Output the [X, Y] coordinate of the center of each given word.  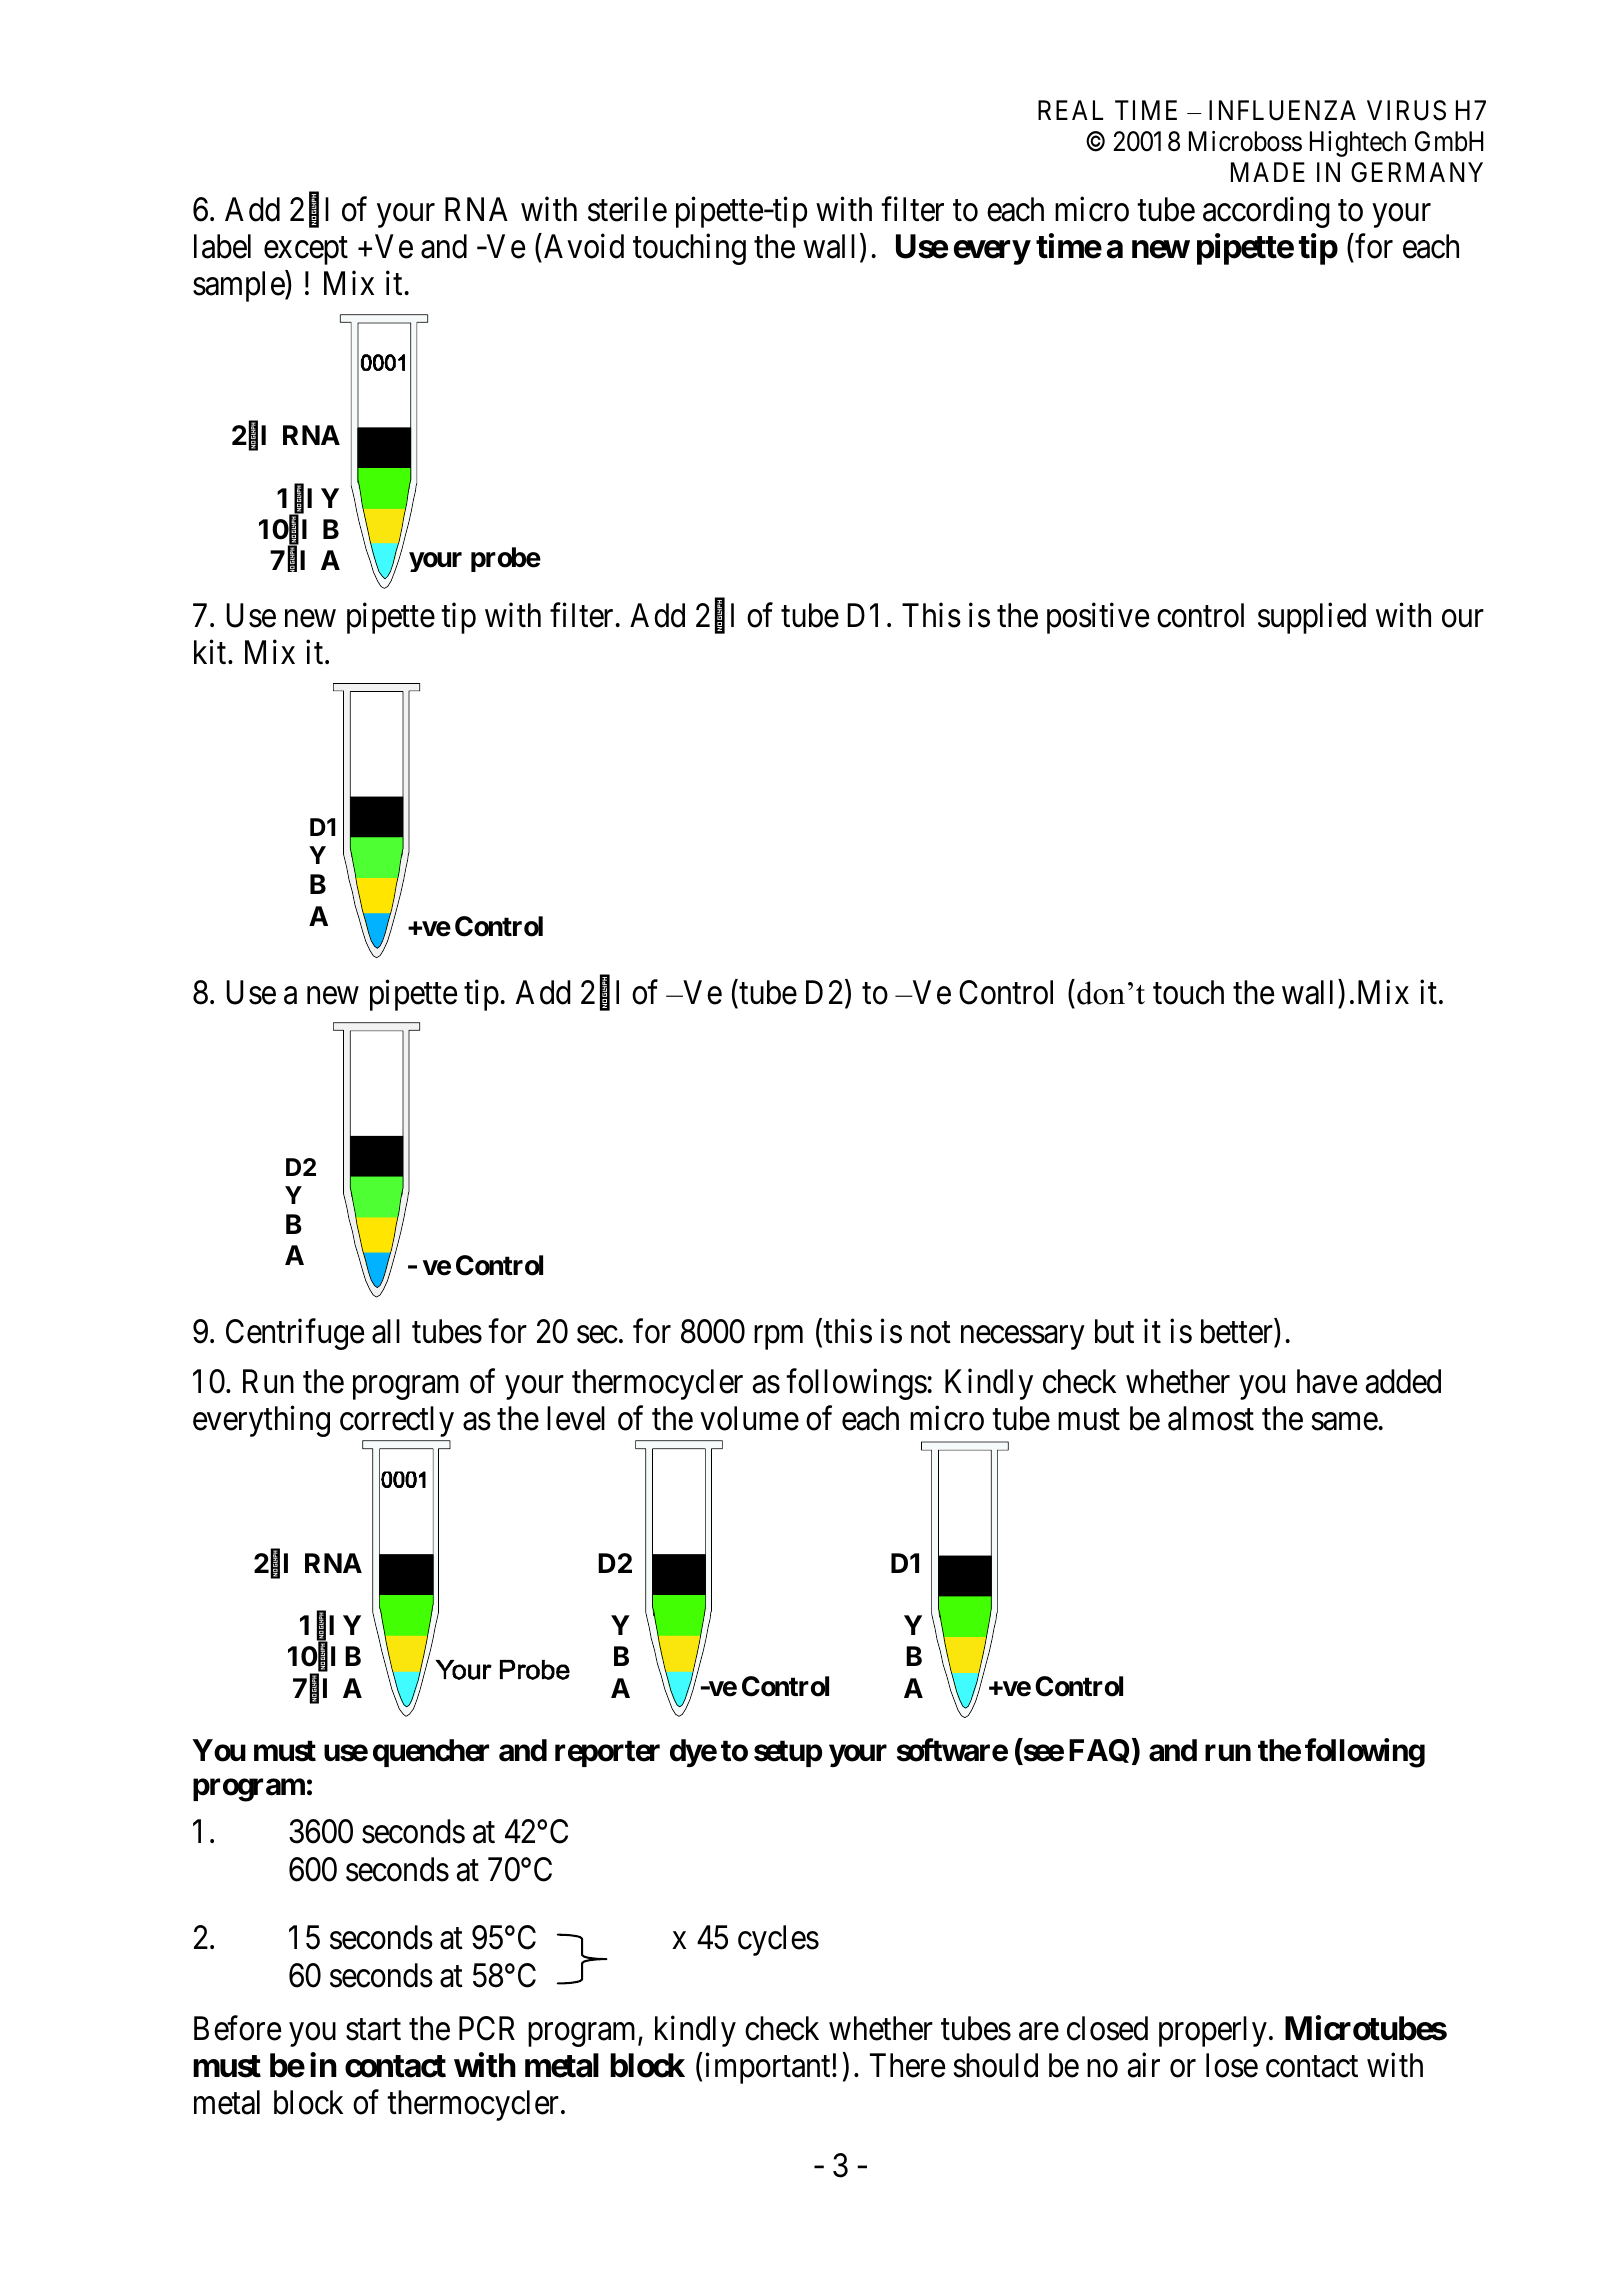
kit [211, 652]
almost [1211, 1418]
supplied [1312, 618]
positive [1098, 618]
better [1238, 1331]
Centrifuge [295, 1334]
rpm [778, 1338]
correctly [397, 1421]
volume [749, 1418]
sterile [627, 209]
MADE [1268, 172]
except [306, 251]
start [373, 2030]
